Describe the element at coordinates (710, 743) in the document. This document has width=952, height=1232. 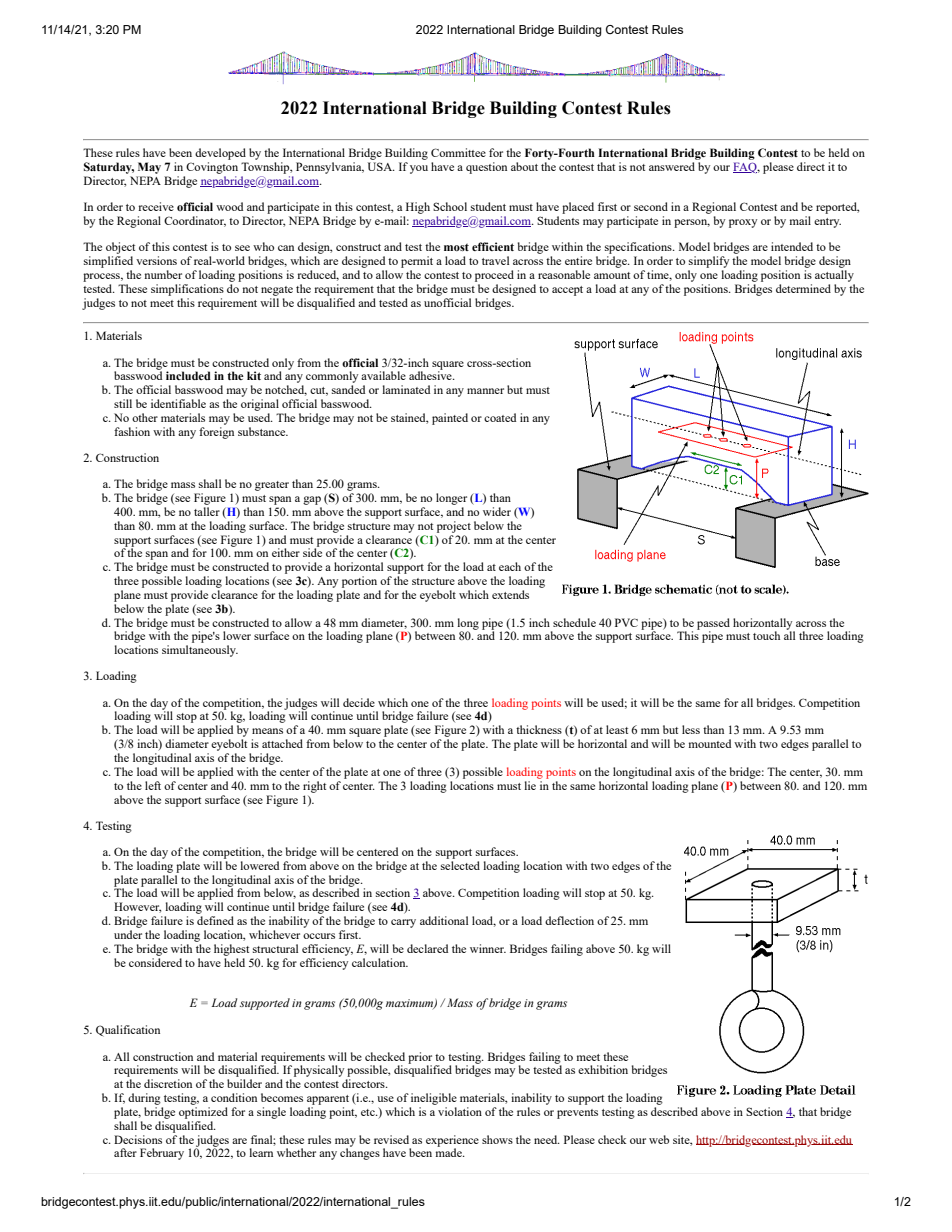
I see `mounted` at that location.
